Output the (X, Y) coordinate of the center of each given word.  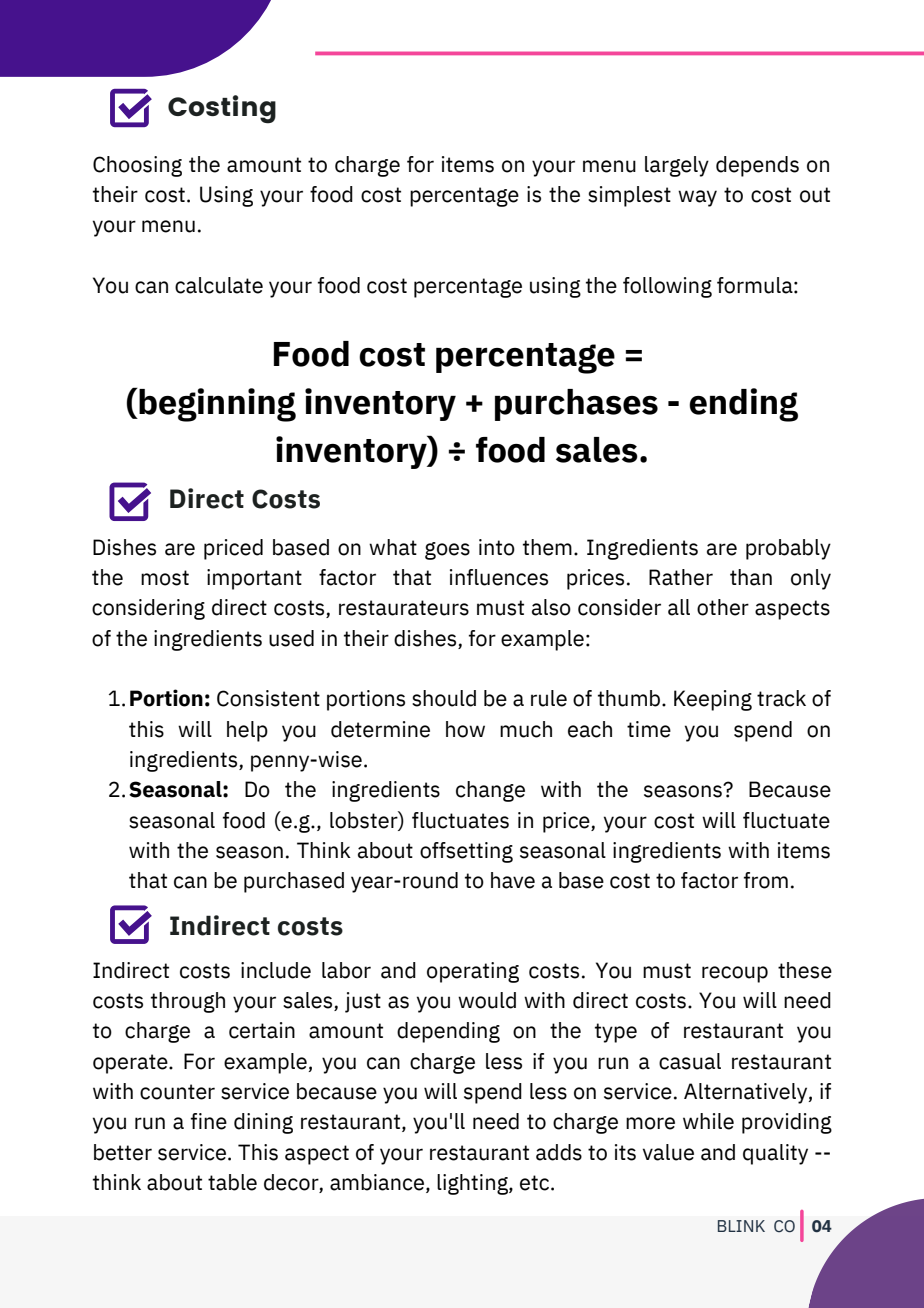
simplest (629, 196)
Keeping (713, 700)
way (697, 198)
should (444, 698)
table (232, 1182)
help (247, 731)
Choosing (137, 166)
